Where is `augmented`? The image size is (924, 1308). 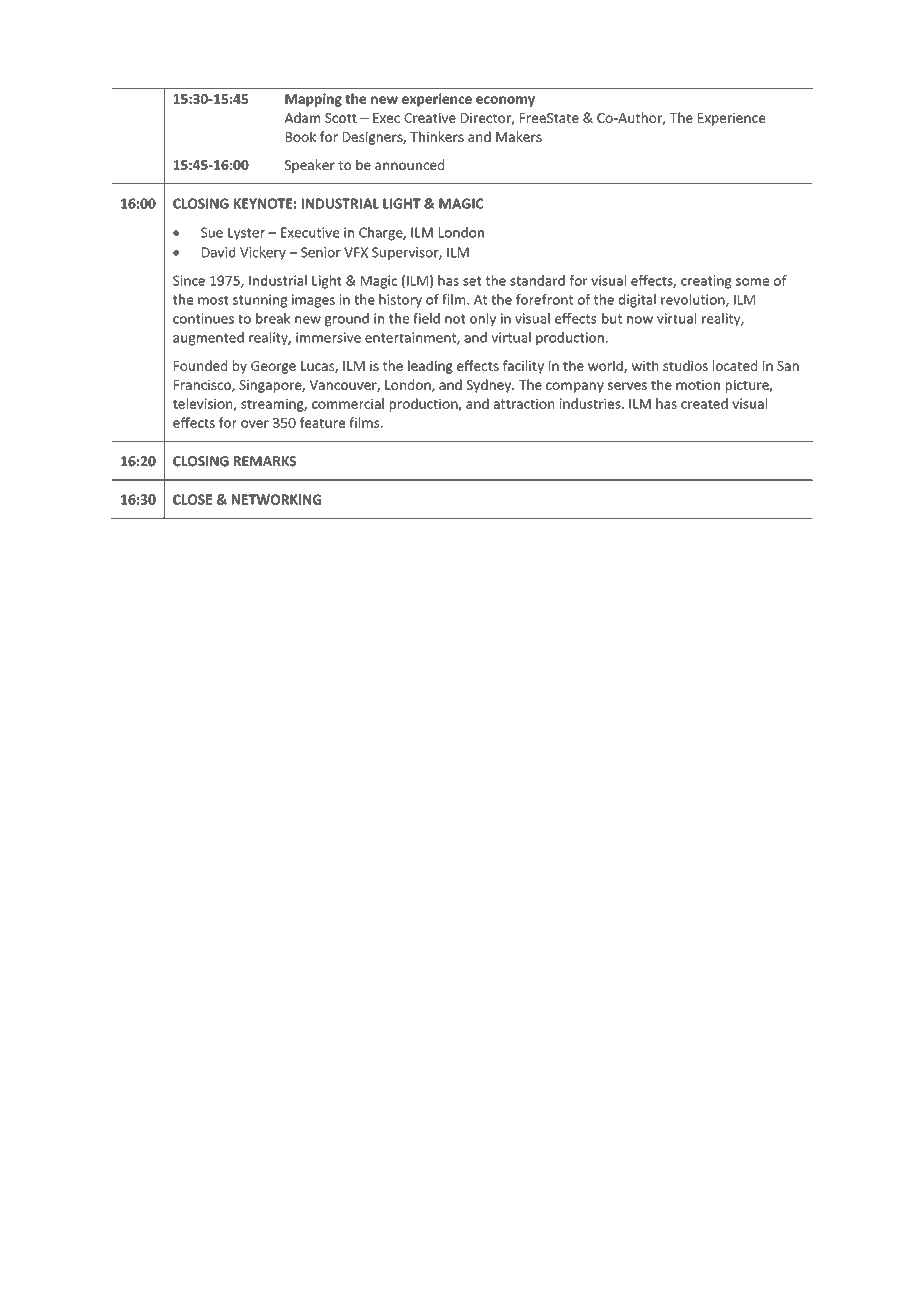 augmented is located at coordinates (208, 339).
